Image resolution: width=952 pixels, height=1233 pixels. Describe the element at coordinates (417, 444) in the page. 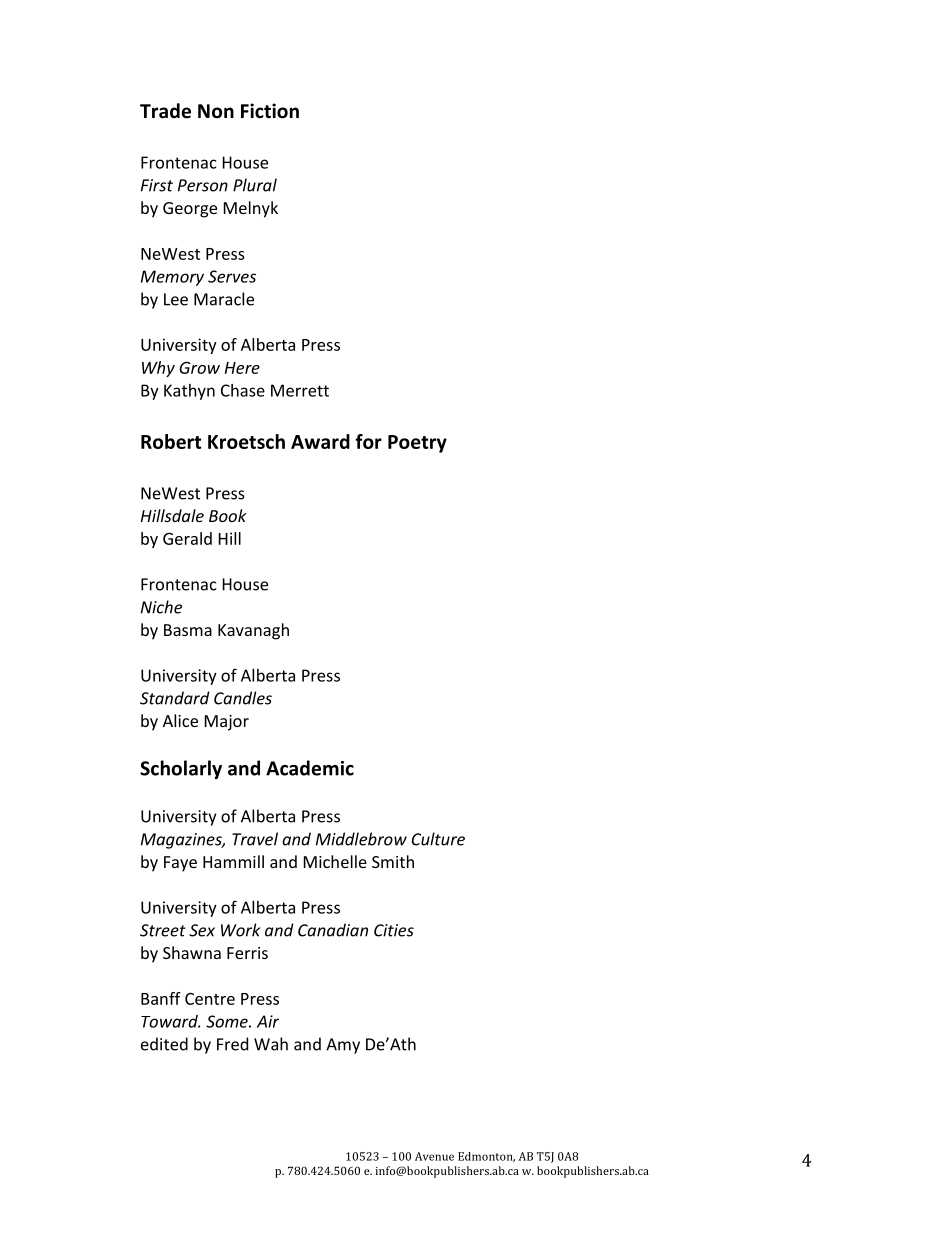

I see `Poetry` at that location.
